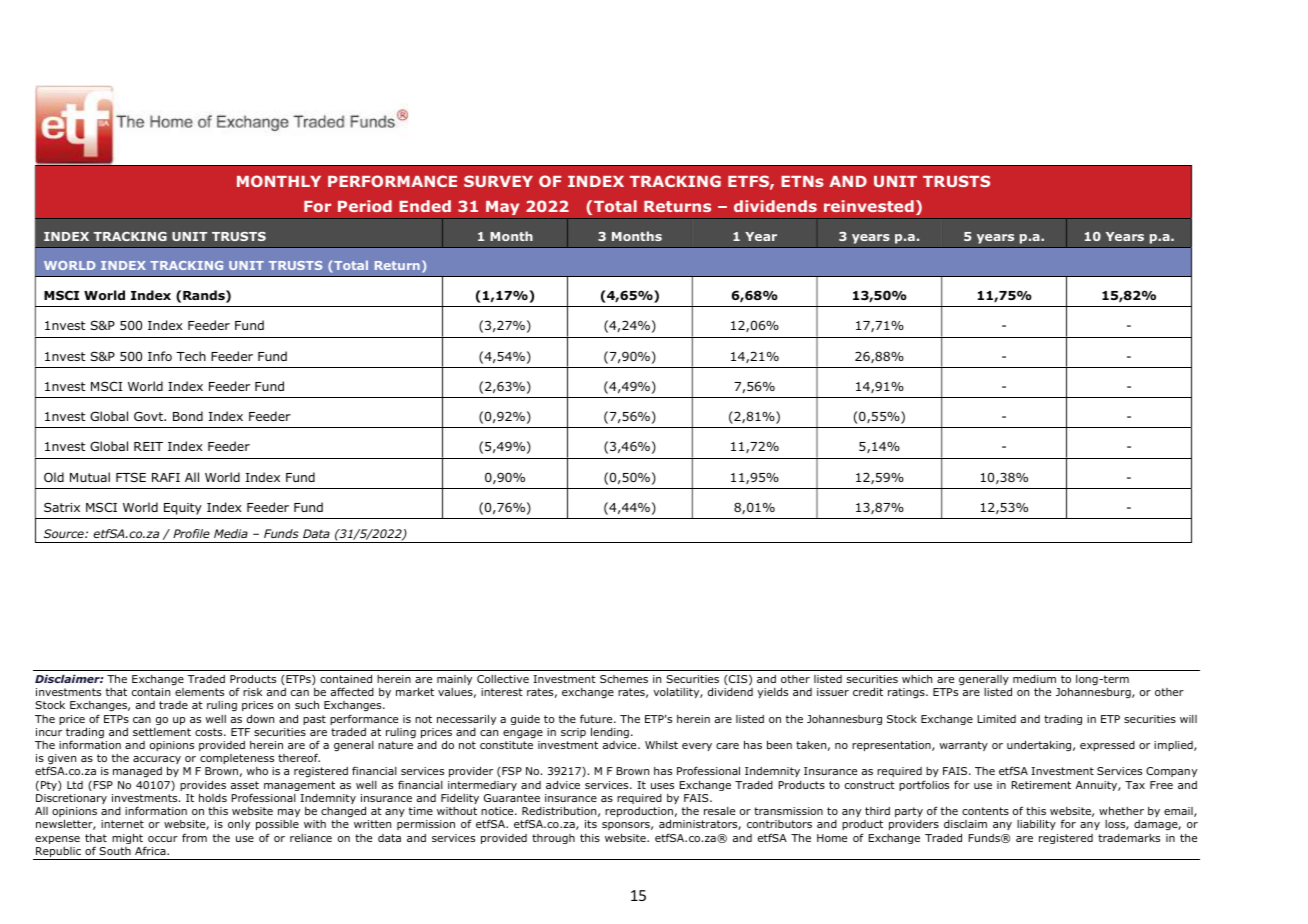 Image resolution: width=1308 pixels, height=924 pixels. What do you see at coordinates (365, 206) in the screenshot?
I see `Period` at bounding box center [365, 206].
